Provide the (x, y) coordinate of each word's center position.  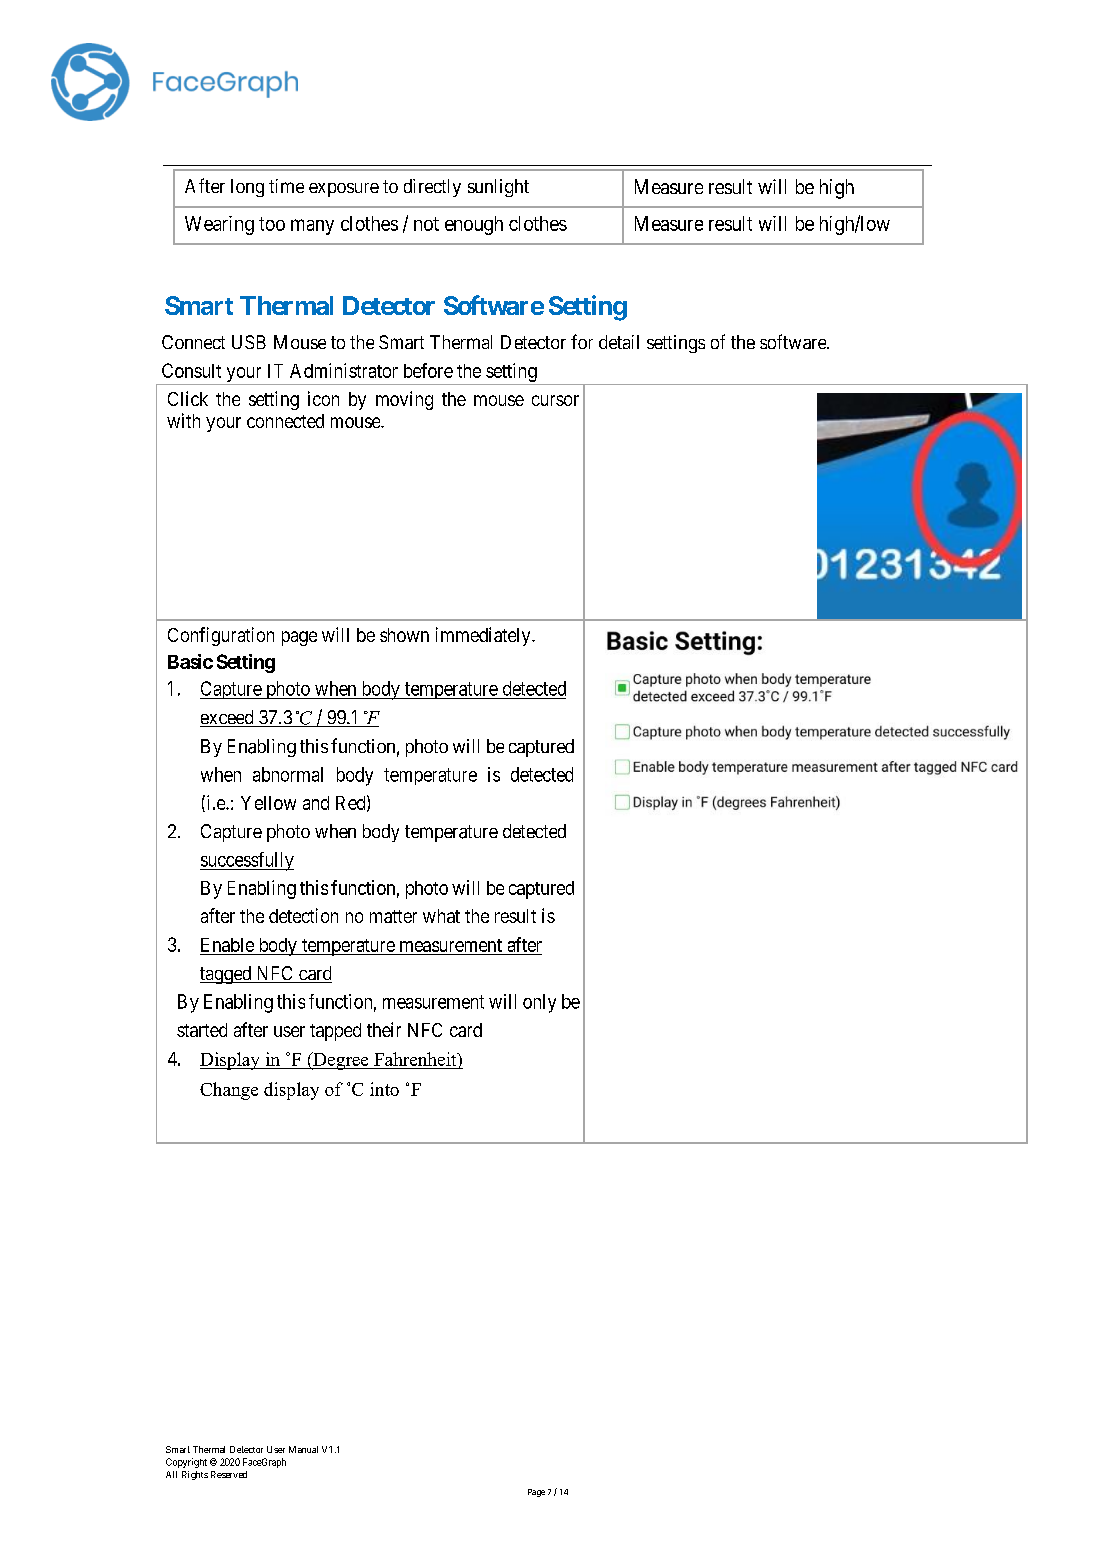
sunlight (498, 188)
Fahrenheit (416, 1059)
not (426, 224)
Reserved (229, 1474)
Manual (303, 1449)
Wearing (219, 225)
